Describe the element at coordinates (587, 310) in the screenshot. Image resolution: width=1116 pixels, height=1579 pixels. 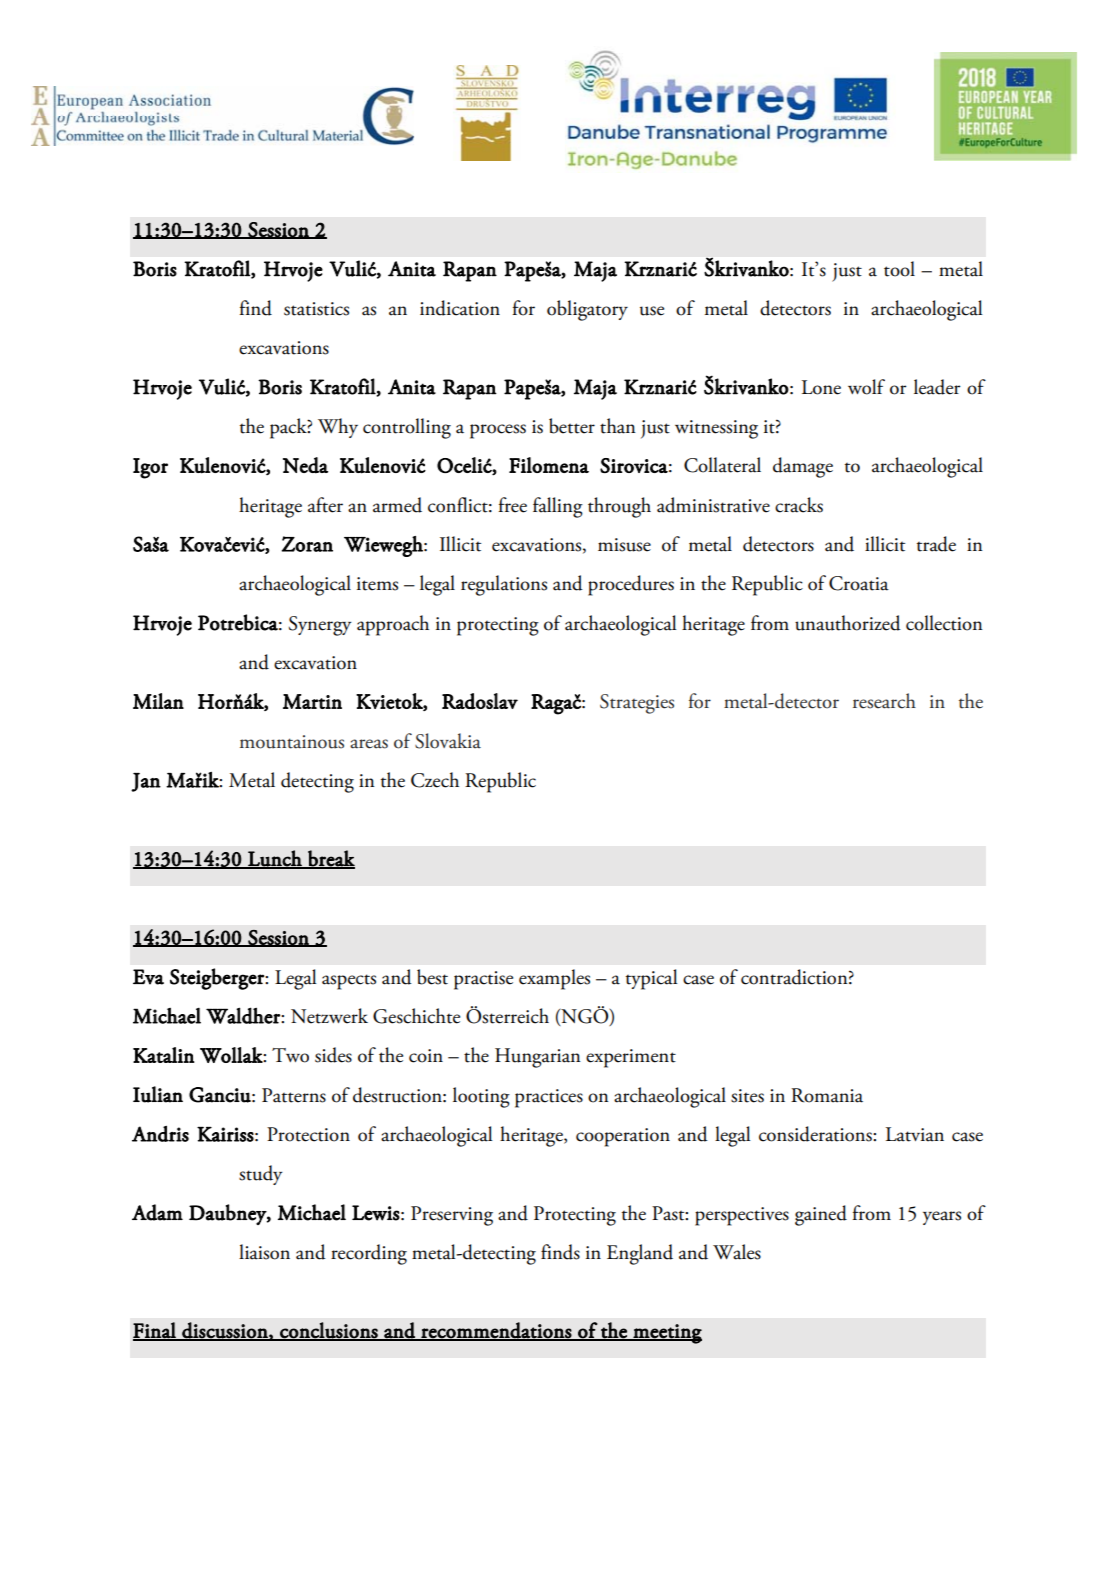
I see `obligatory` at that location.
